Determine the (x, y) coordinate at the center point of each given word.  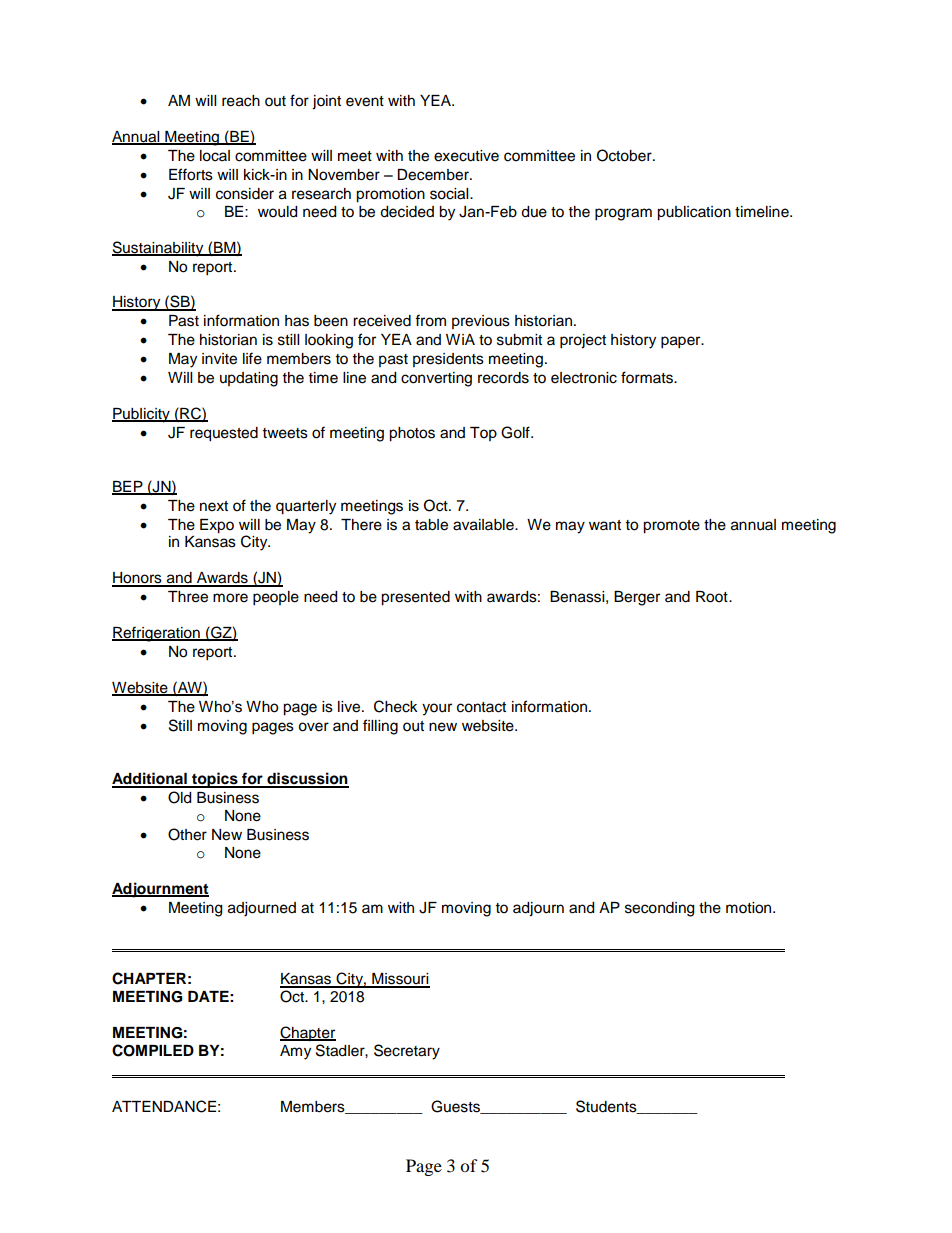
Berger (637, 598)
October (625, 155)
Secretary (407, 1052)
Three (188, 597)
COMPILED (153, 1050)
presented (415, 598)
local (215, 156)
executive (466, 156)
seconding (659, 909)
